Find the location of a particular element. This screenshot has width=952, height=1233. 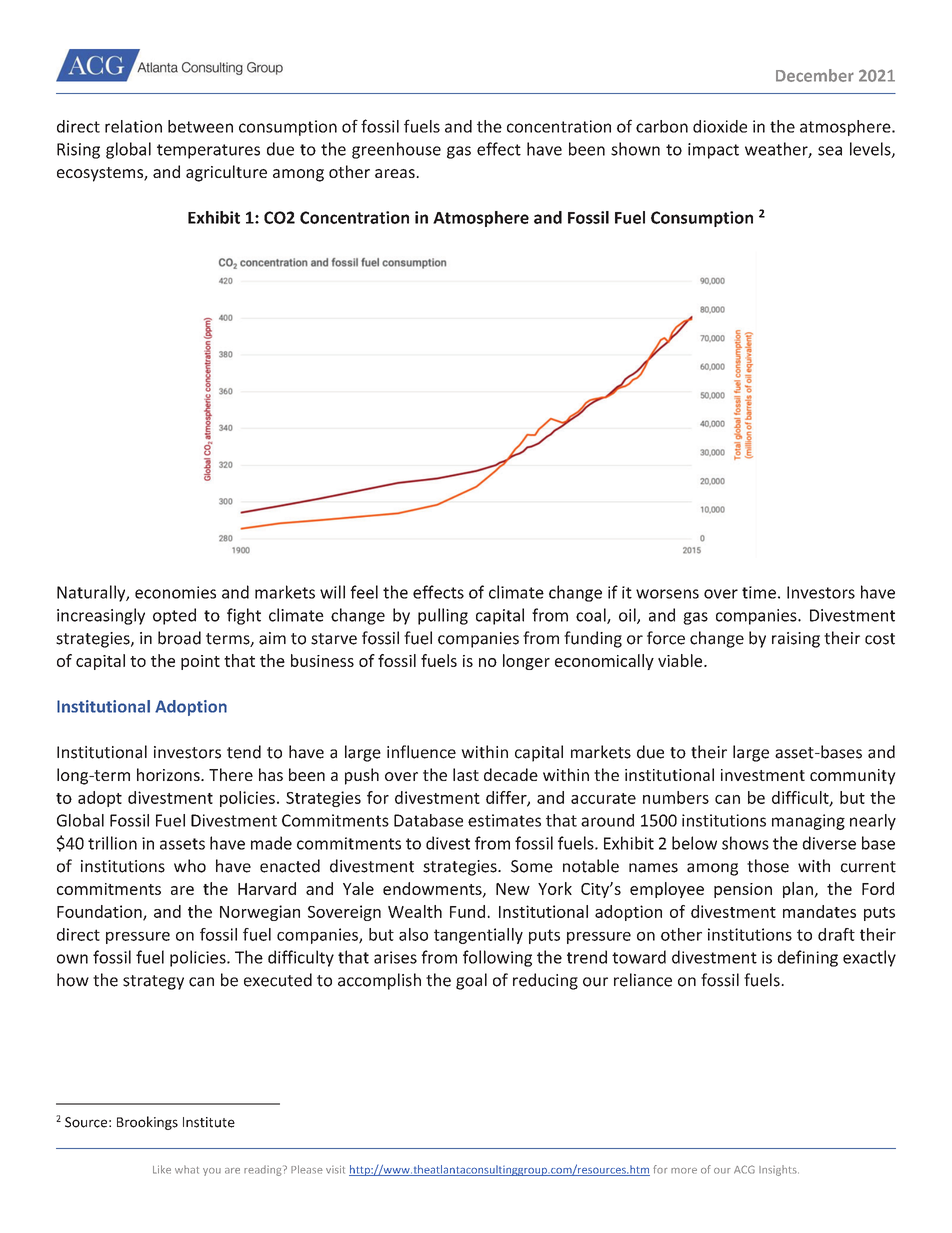

investment is located at coordinates (763, 775).
